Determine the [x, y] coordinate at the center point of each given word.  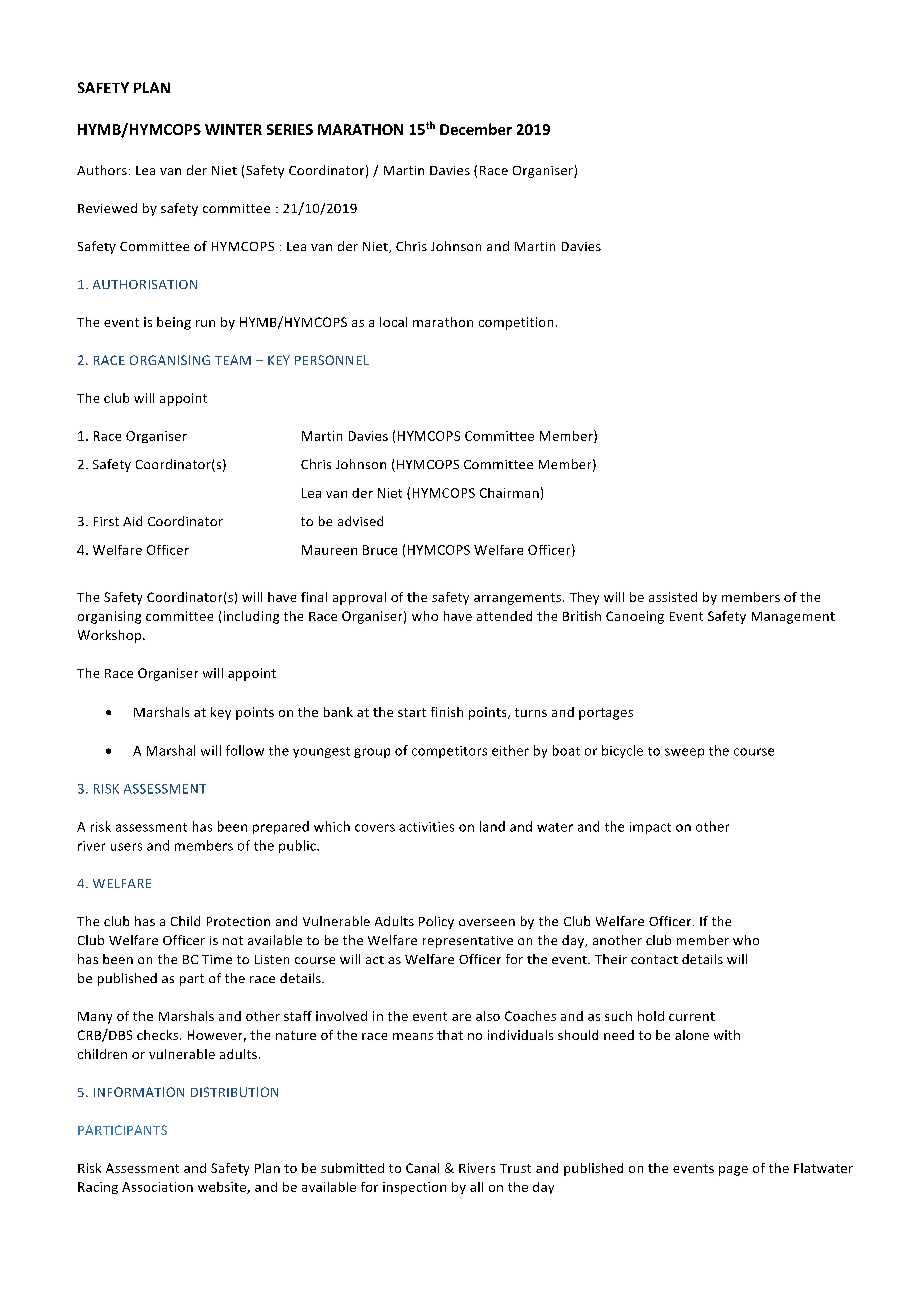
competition [516, 323]
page [733, 1171]
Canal [422, 1168]
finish [447, 712]
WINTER [233, 129]
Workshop [111, 636]
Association [157, 1187]
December [476, 129]
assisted [673, 597]
